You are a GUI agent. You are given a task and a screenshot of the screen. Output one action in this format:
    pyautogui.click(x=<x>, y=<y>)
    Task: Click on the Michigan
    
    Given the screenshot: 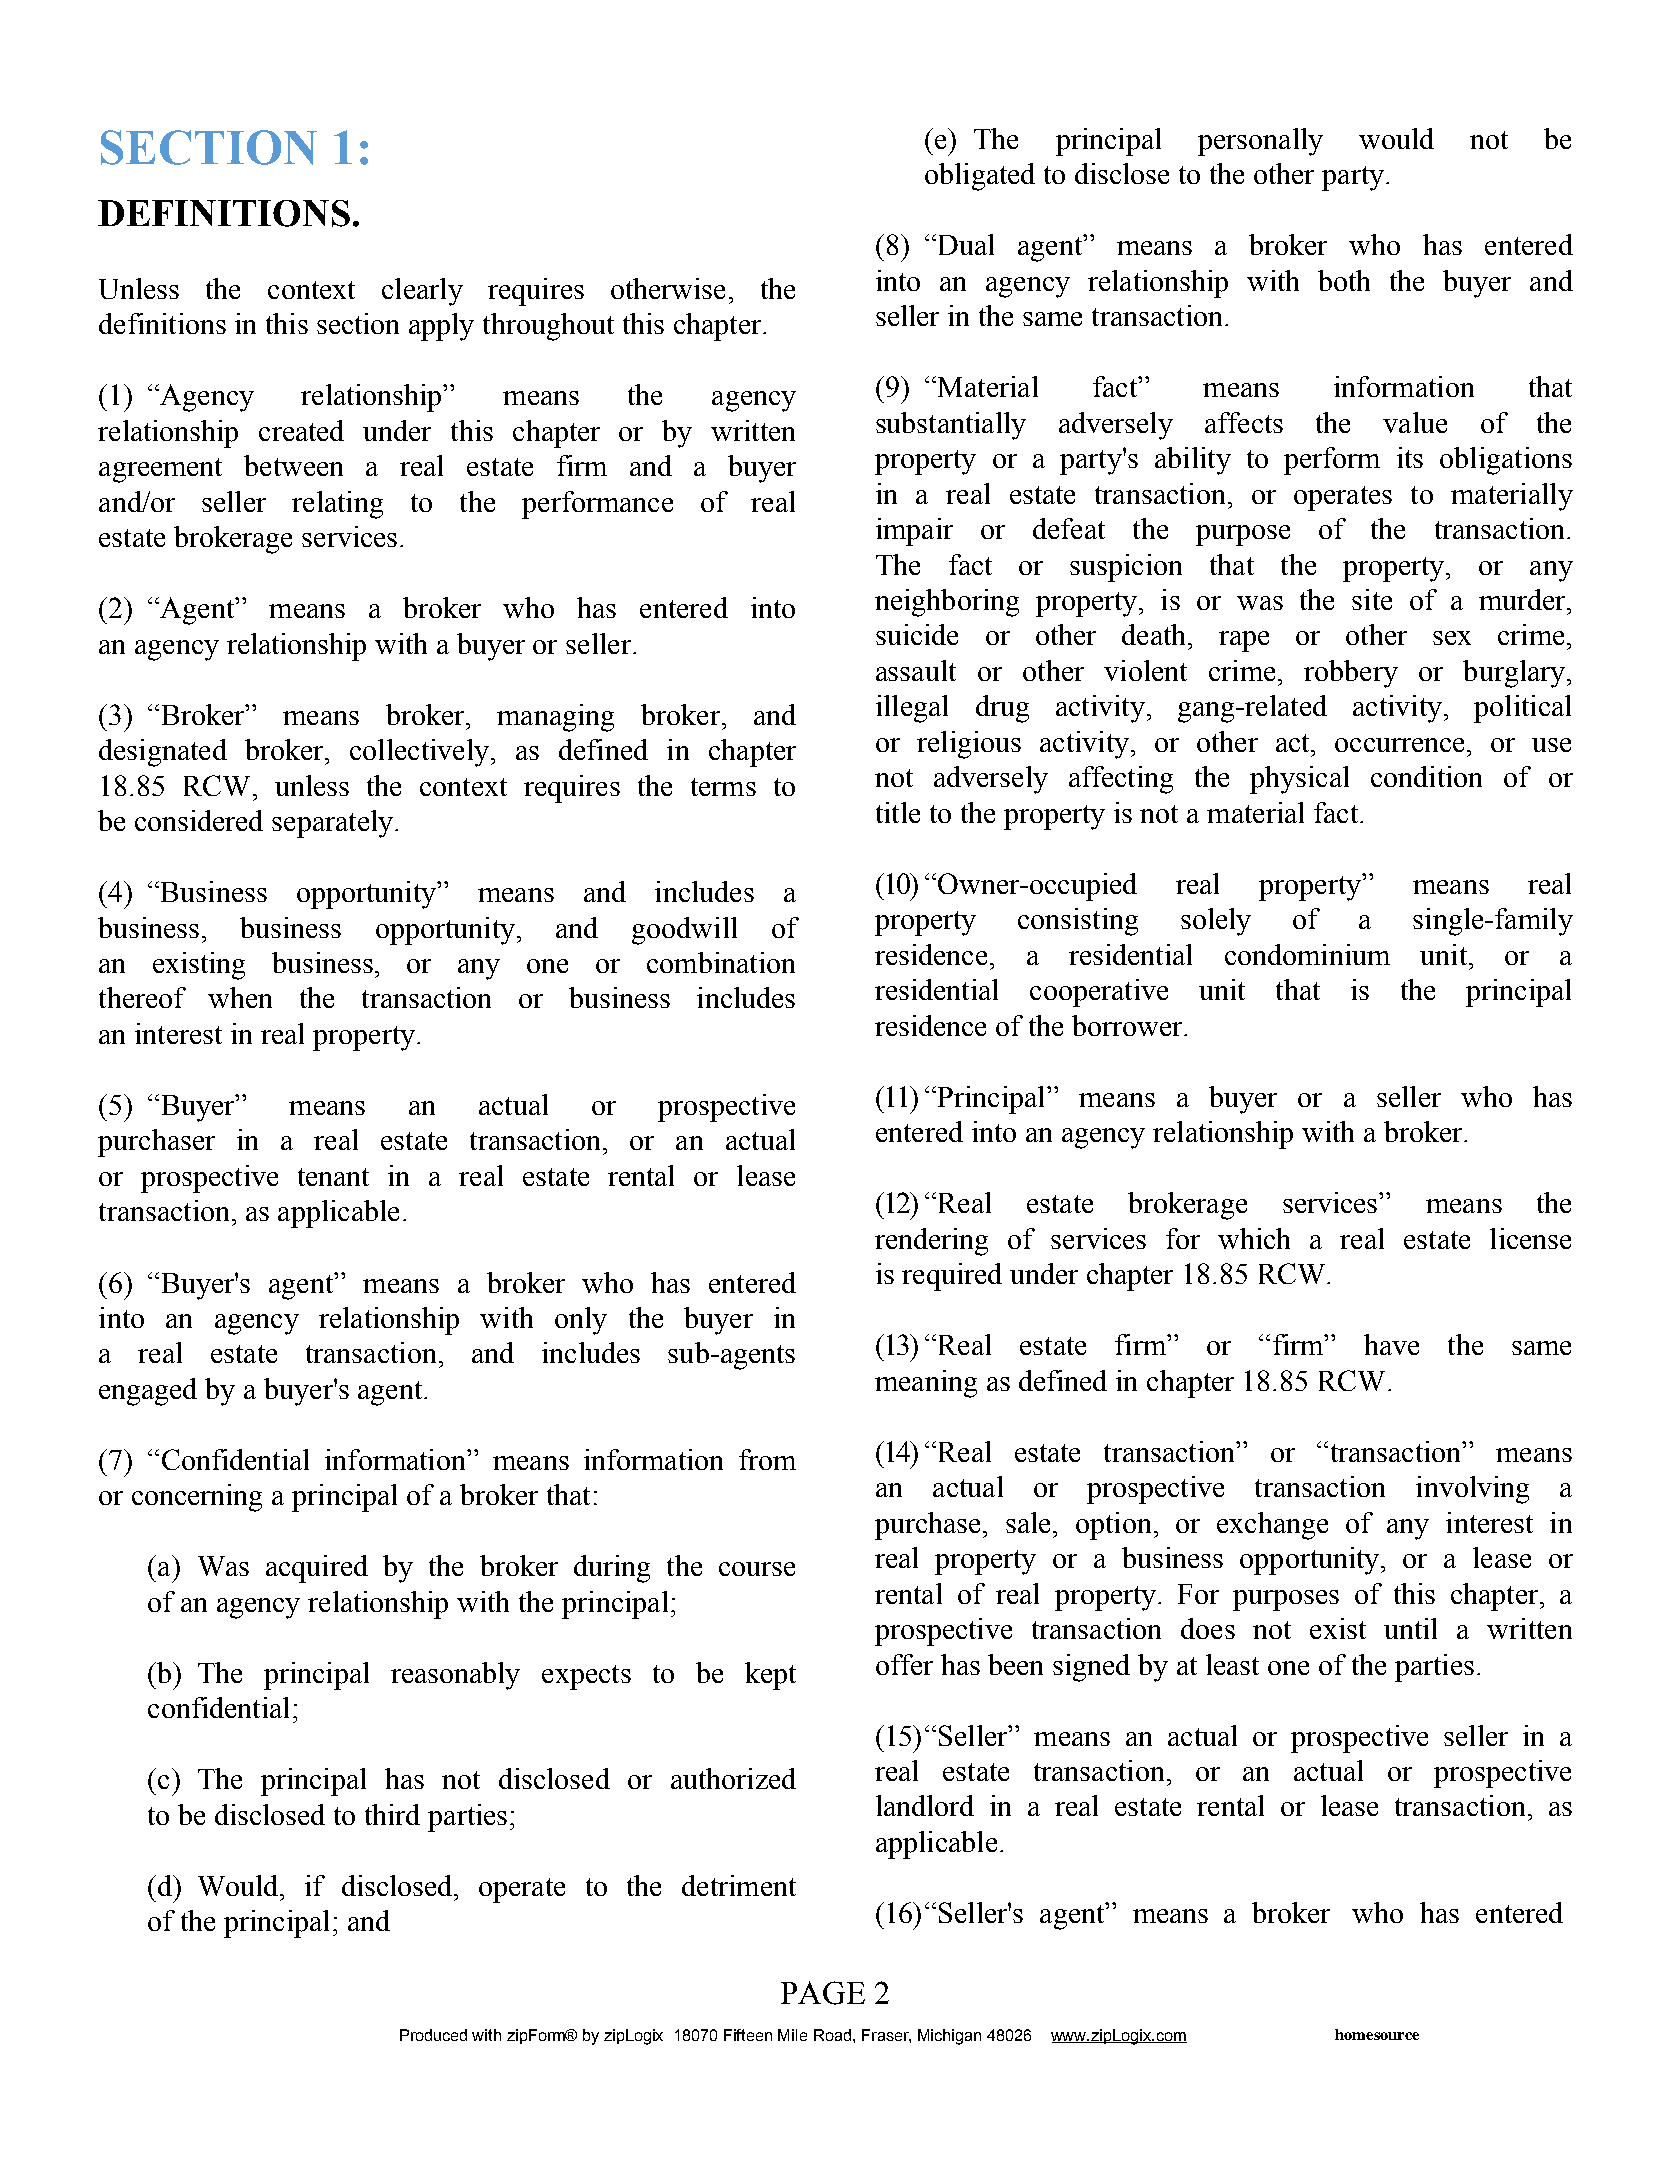 What is the action you would take?
    pyautogui.click(x=949, y=2037)
